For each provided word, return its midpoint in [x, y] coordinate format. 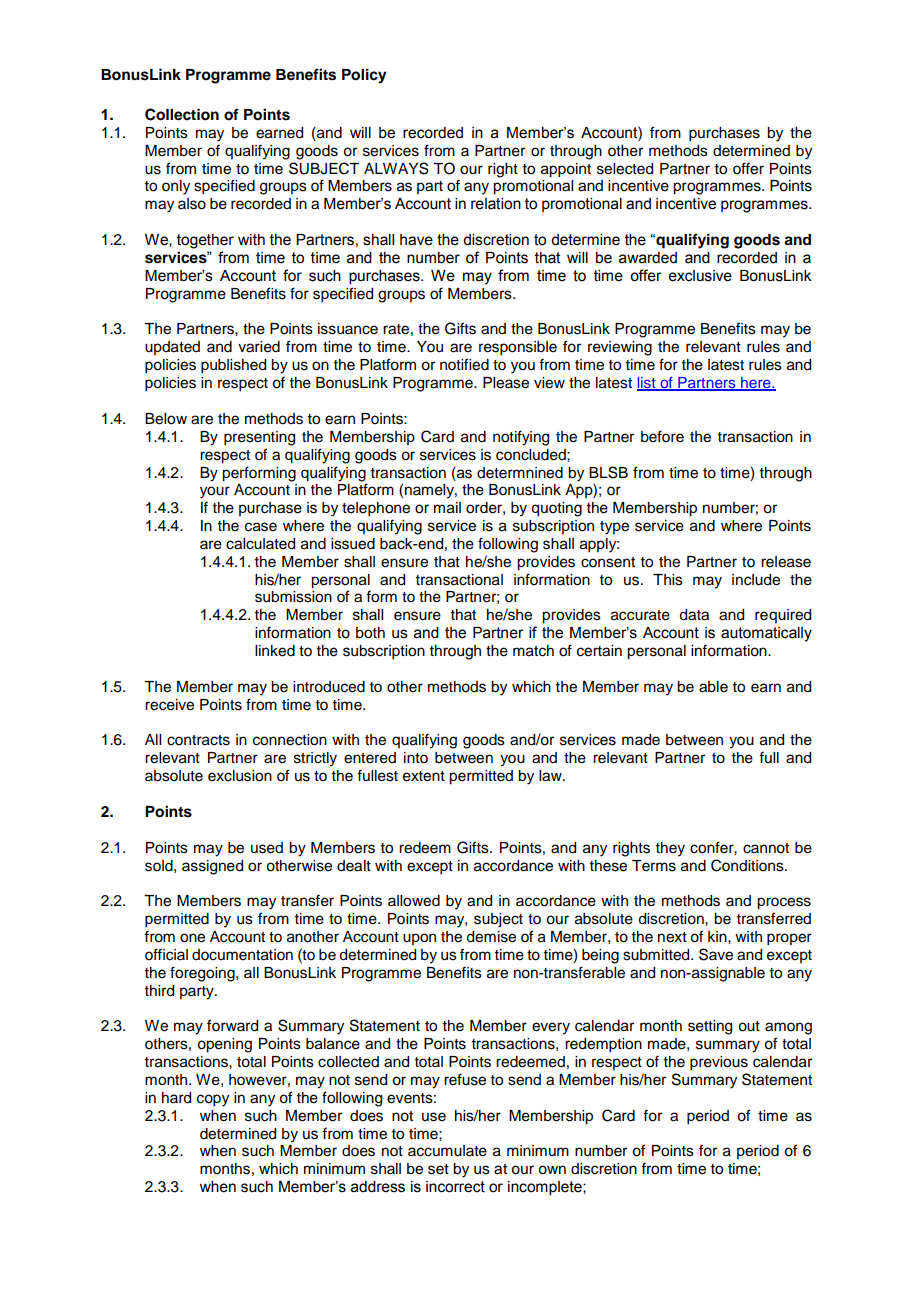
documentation [242, 955]
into [416, 758]
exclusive [700, 276]
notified [464, 364]
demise [491, 937]
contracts [198, 740]
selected [625, 169]
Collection [182, 114]
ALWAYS [396, 168]
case [261, 527]
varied [259, 347]
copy [213, 1100]
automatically [766, 634]
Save [716, 954]
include [756, 580]
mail [447, 508]
